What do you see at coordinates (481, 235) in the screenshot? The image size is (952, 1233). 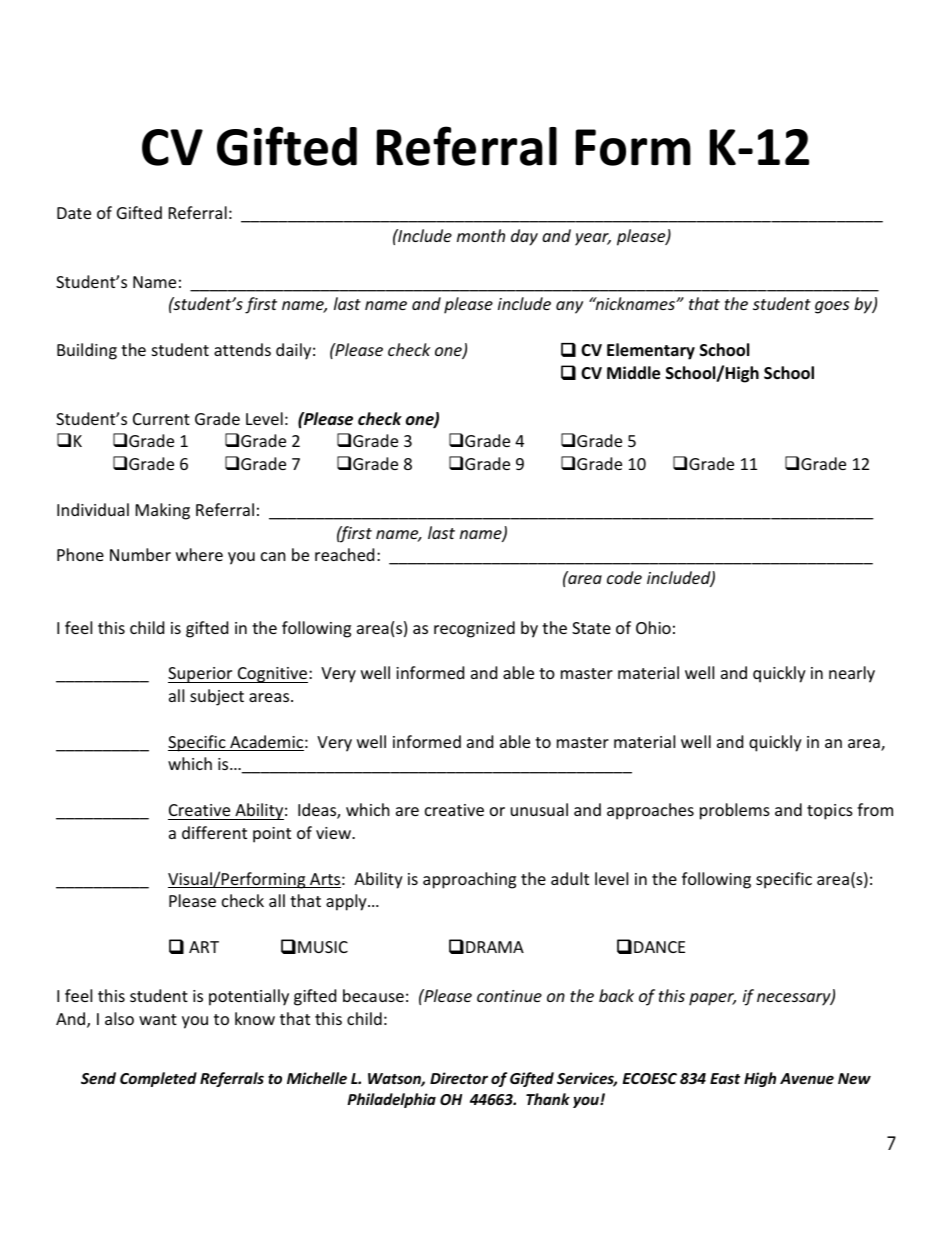 I see `month` at bounding box center [481, 235].
